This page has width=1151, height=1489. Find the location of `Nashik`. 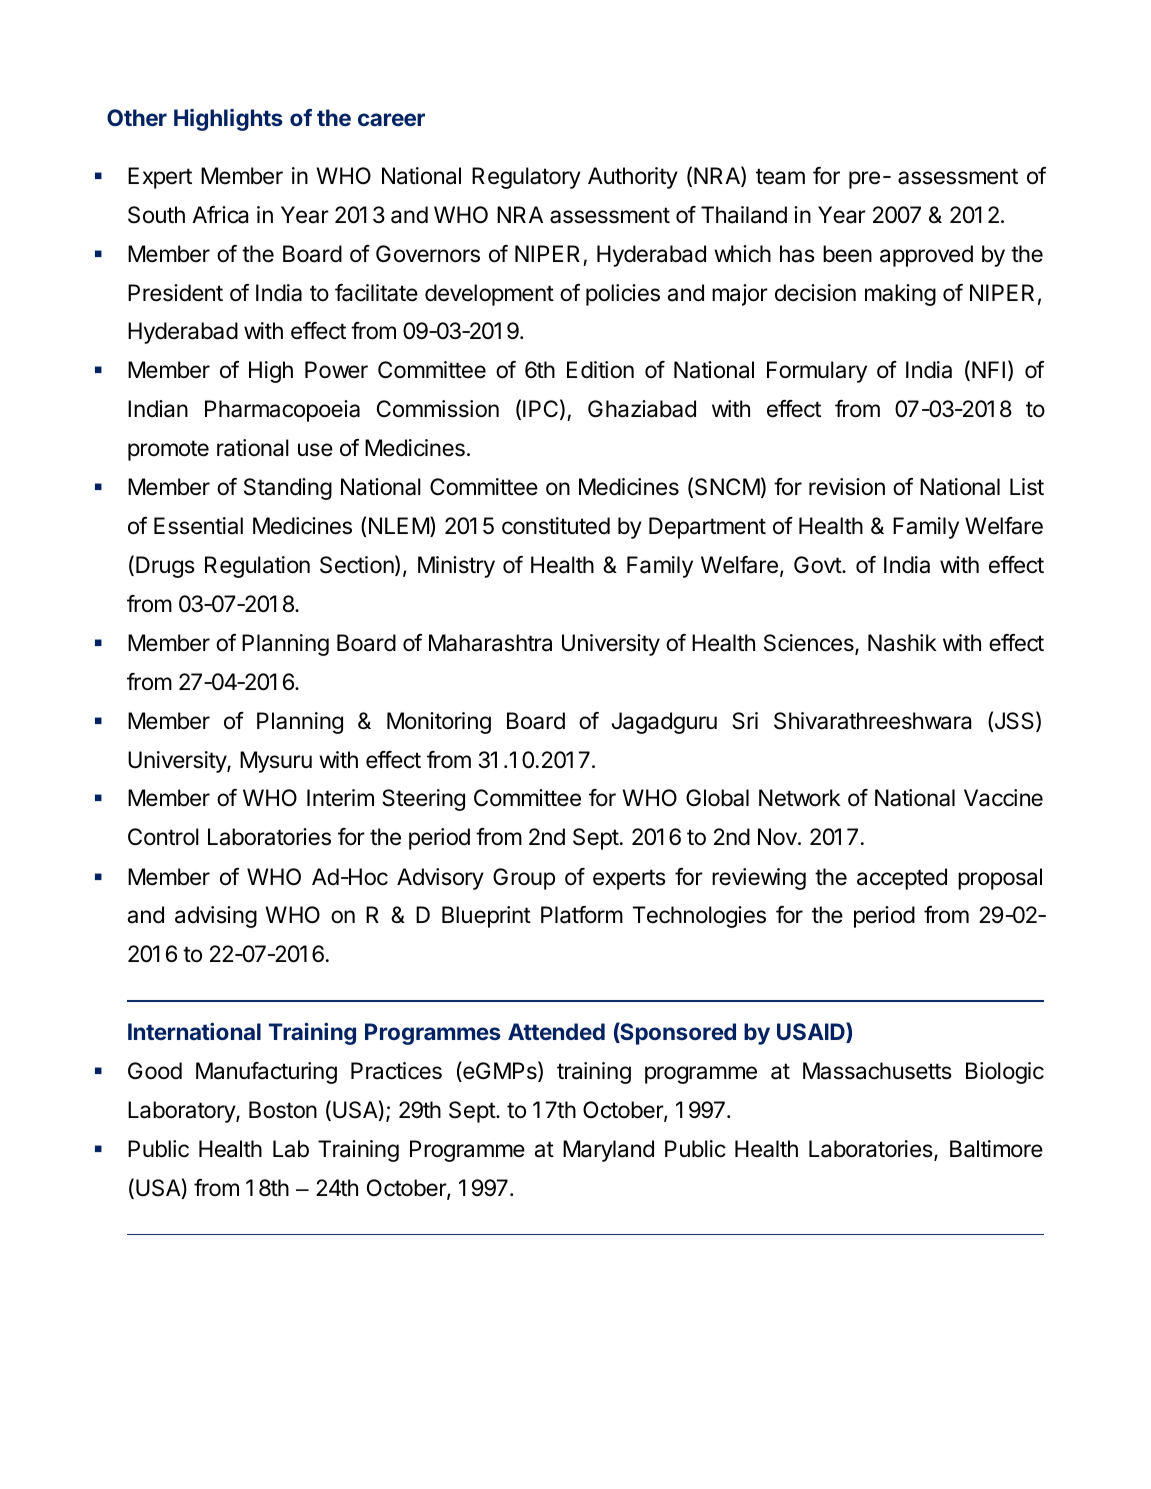

Nashik is located at coordinates (902, 643).
